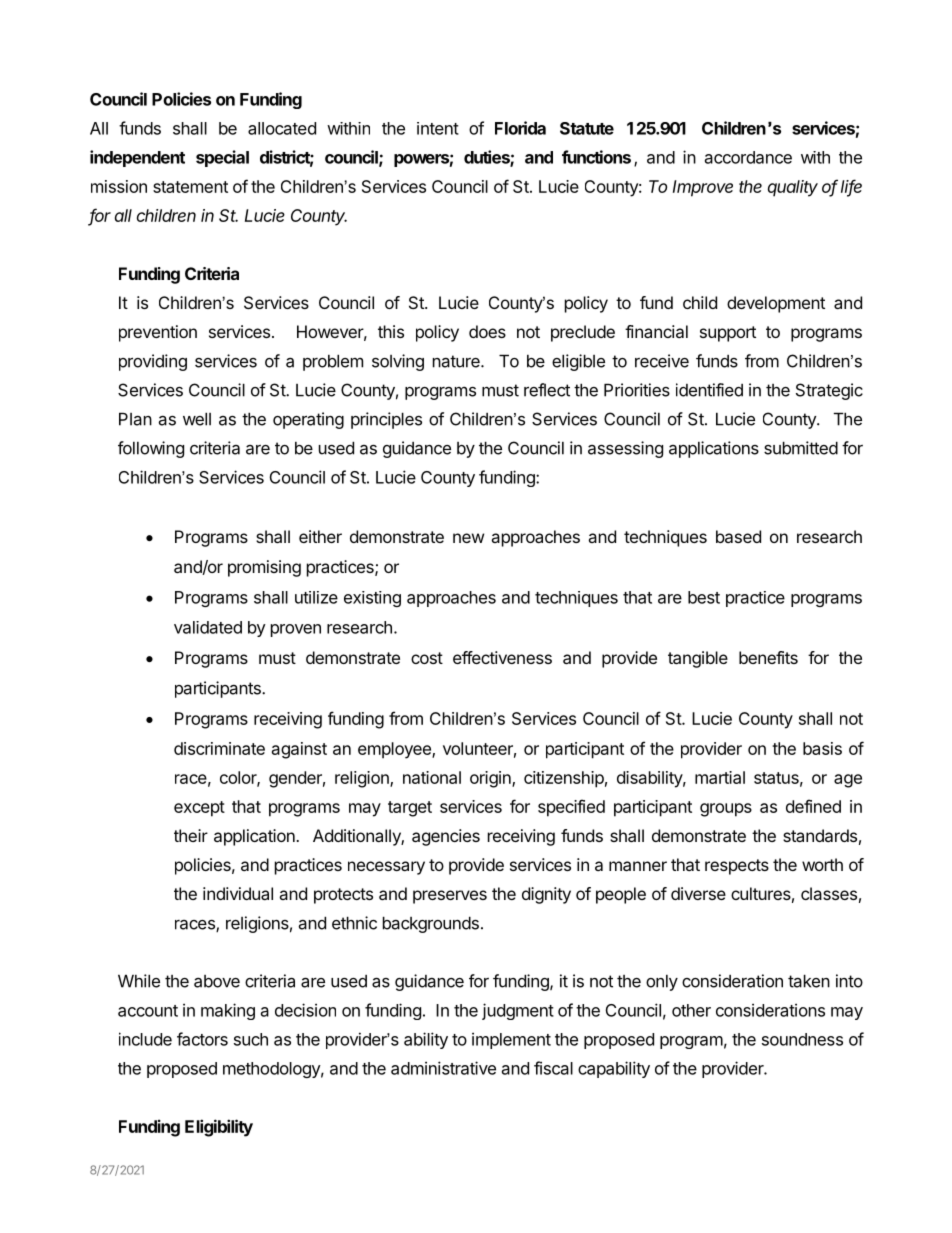  Describe the element at coordinates (219, 1128) in the screenshot. I see `Eligibility` at that location.
